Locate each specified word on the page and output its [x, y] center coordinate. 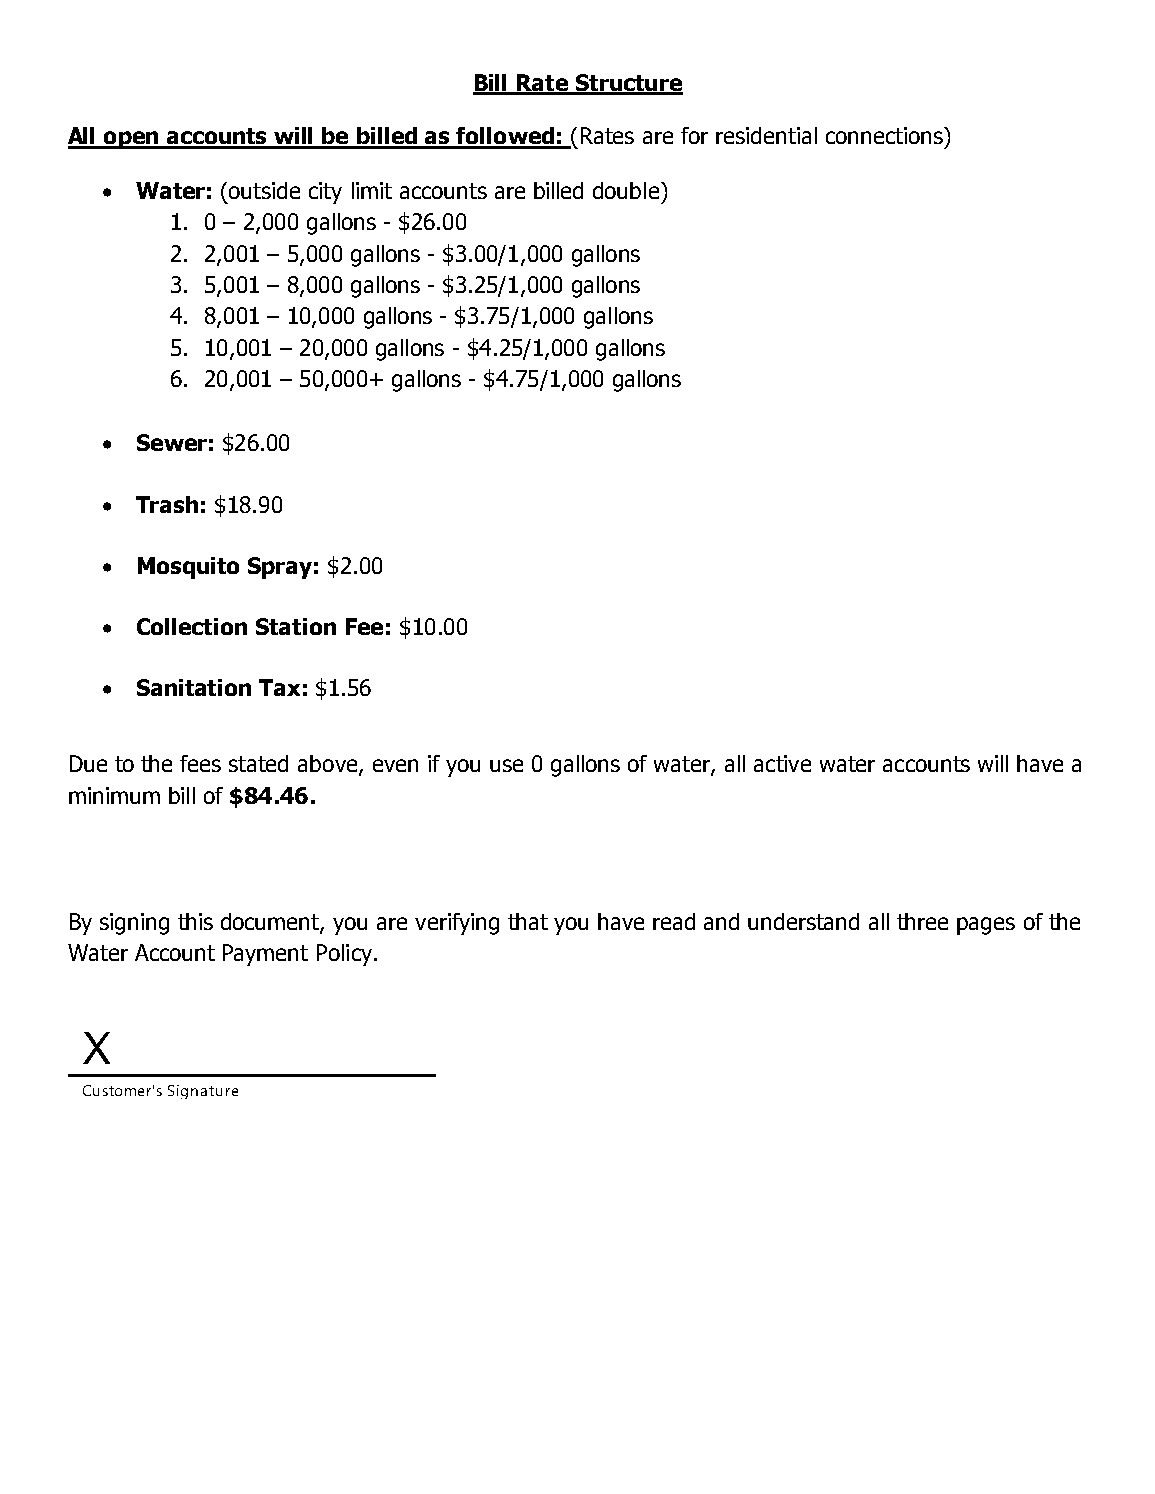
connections [885, 135]
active [782, 763]
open [131, 140]
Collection [192, 626]
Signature [203, 1092]
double [626, 190]
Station [296, 626]
